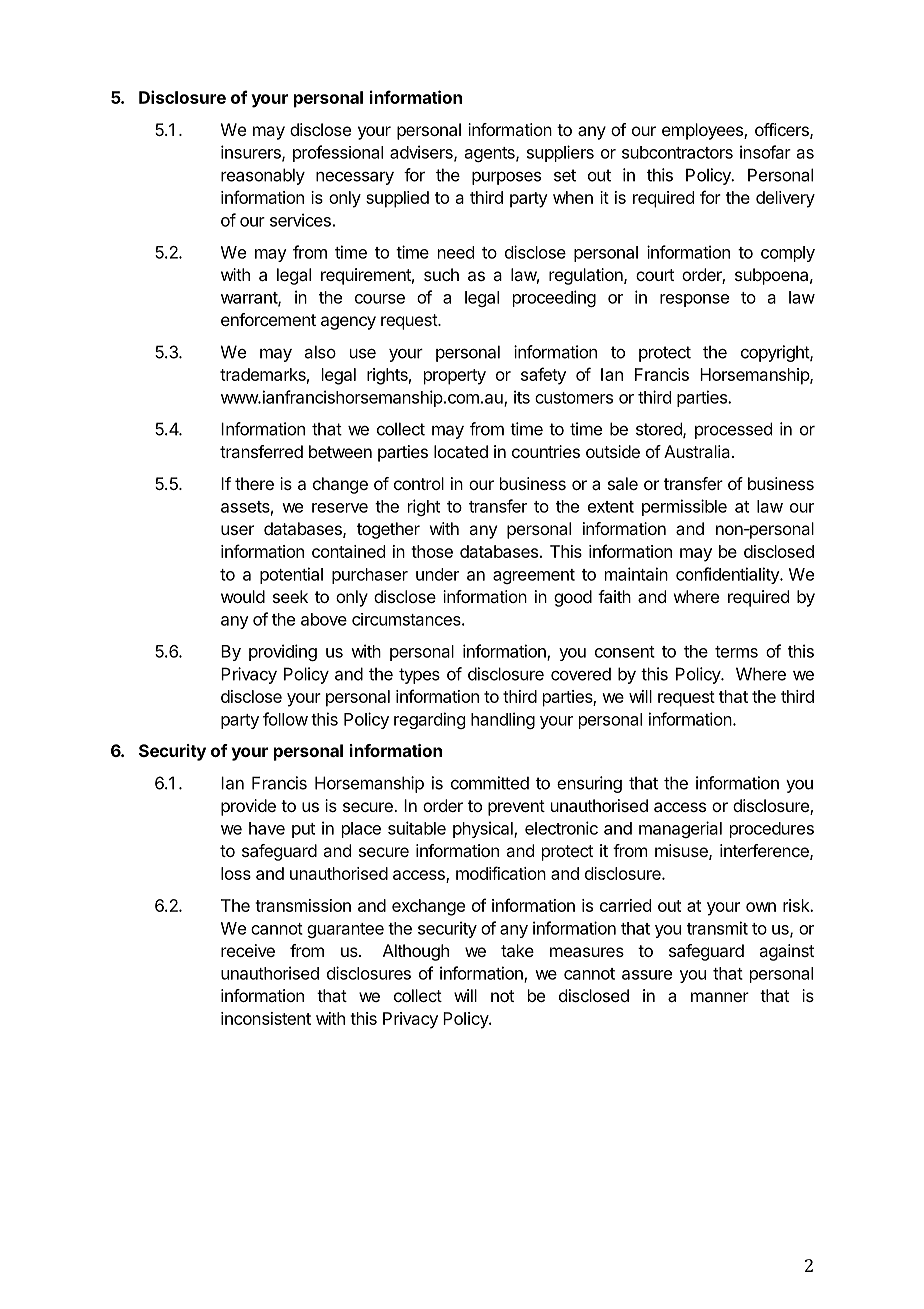 The width and height of the screenshot is (924, 1309). What do you see at coordinates (720, 997) in the screenshot?
I see `manner` at bounding box center [720, 997].
